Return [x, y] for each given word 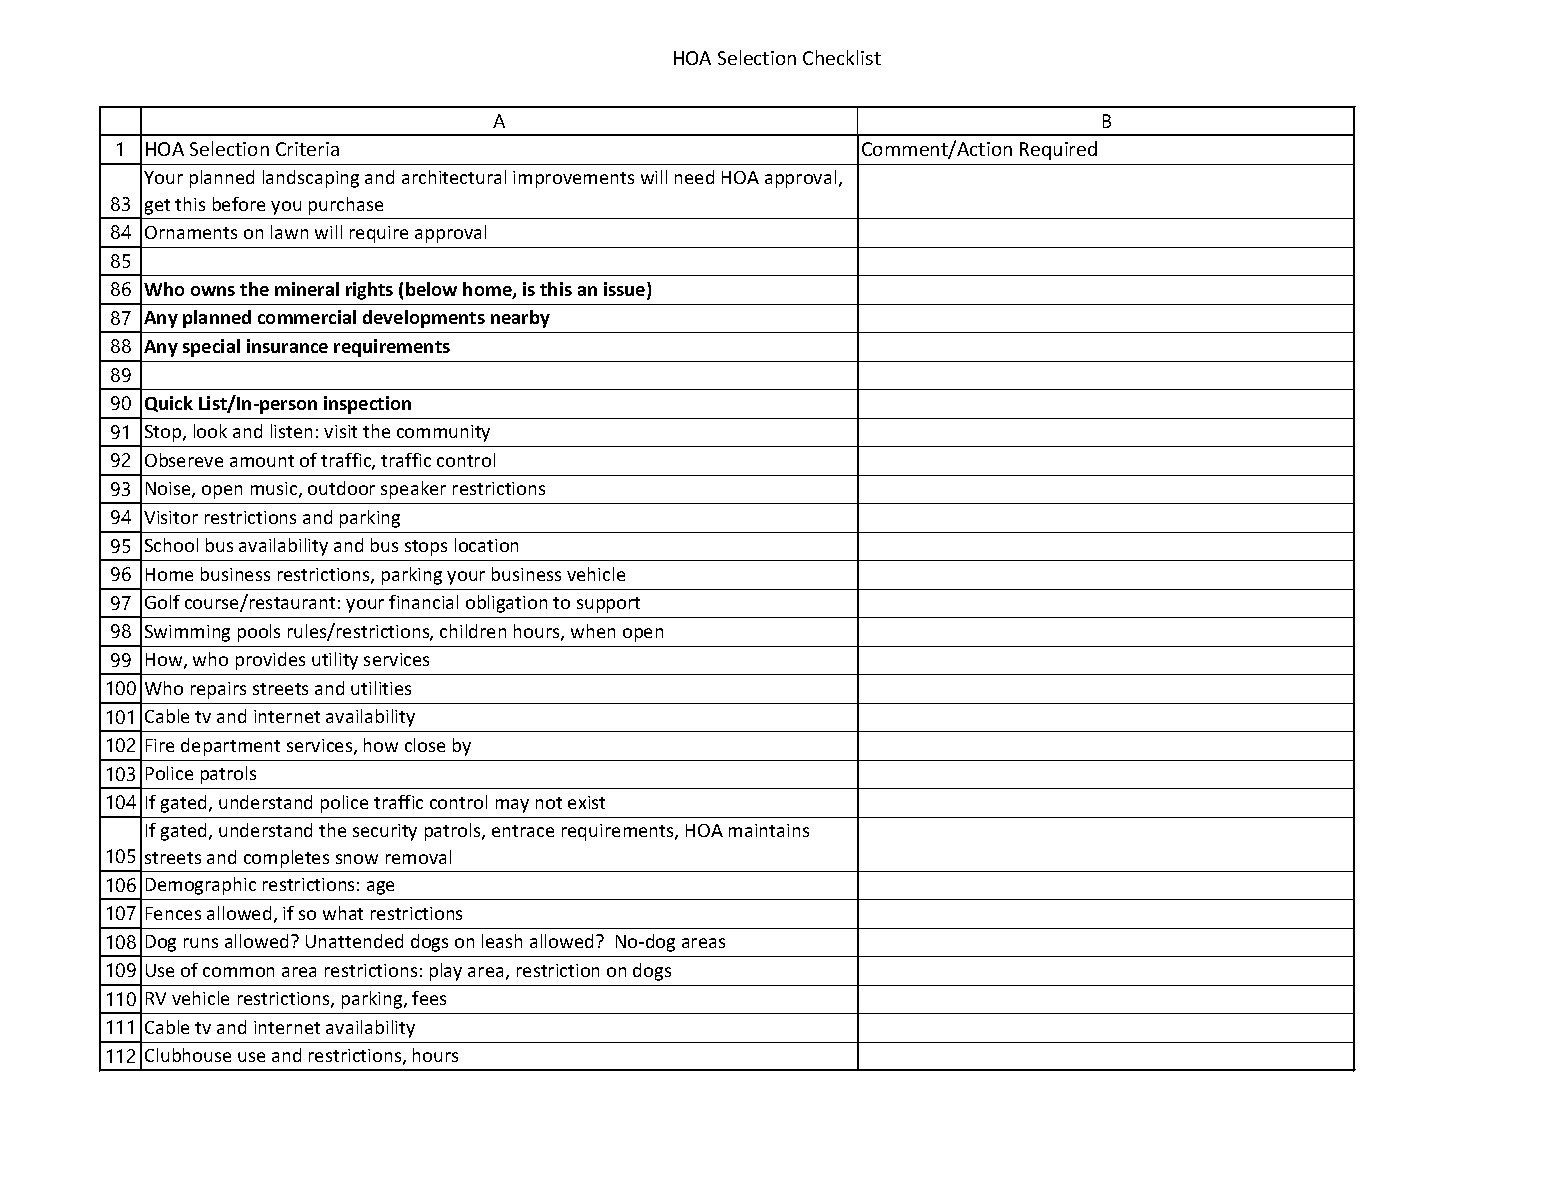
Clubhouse [188, 1055]
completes [286, 859]
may [512, 806]
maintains [769, 830]
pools [259, 633]
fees [429, 998]
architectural [454, 177]
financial [423, 602]
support [608, 605]
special [211, 348]
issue [626, 290]
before [239, 204]
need [694, 177]
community [443, 433]
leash [502, 941]
